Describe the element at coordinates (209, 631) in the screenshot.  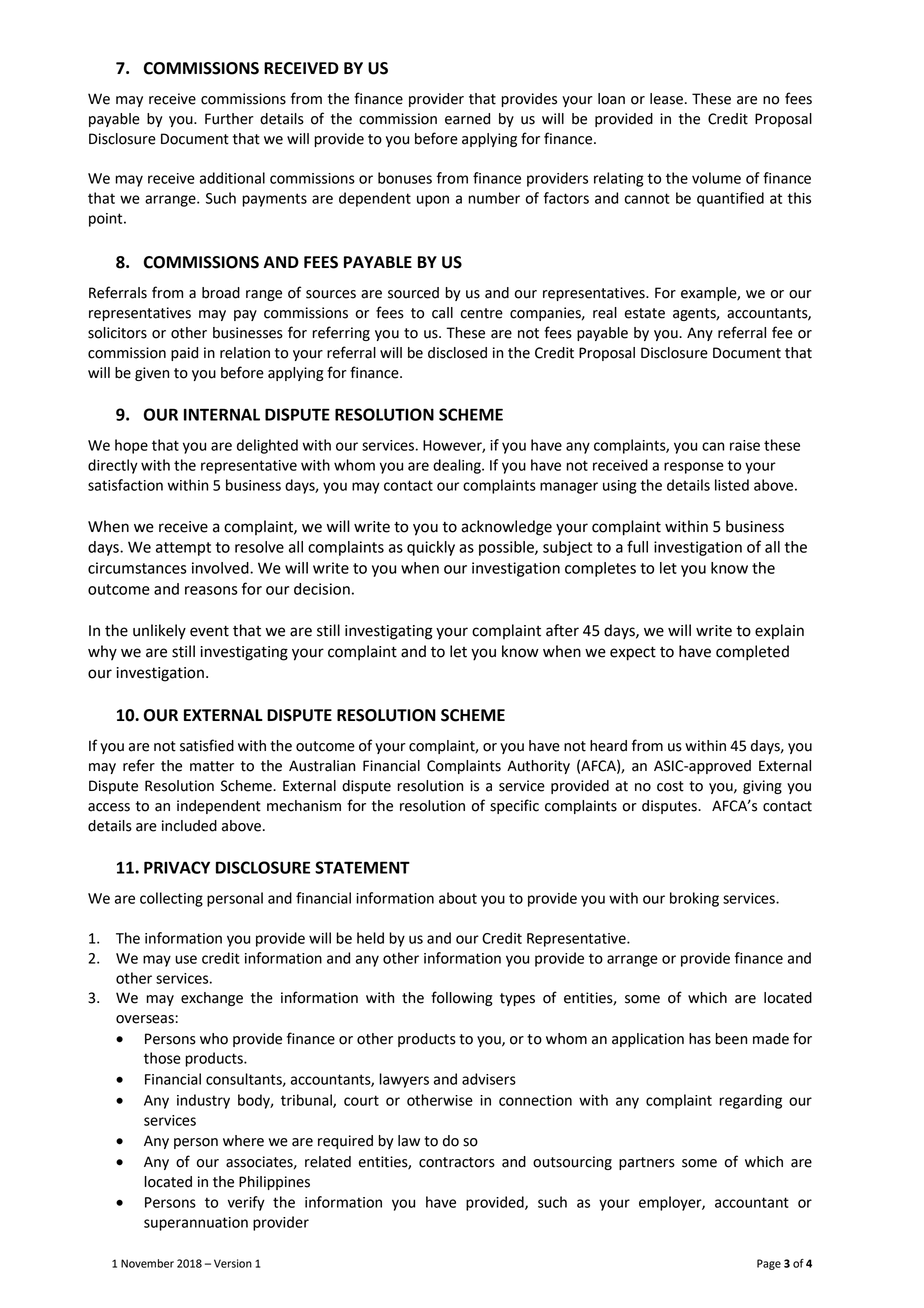
I see `event` at that location.
